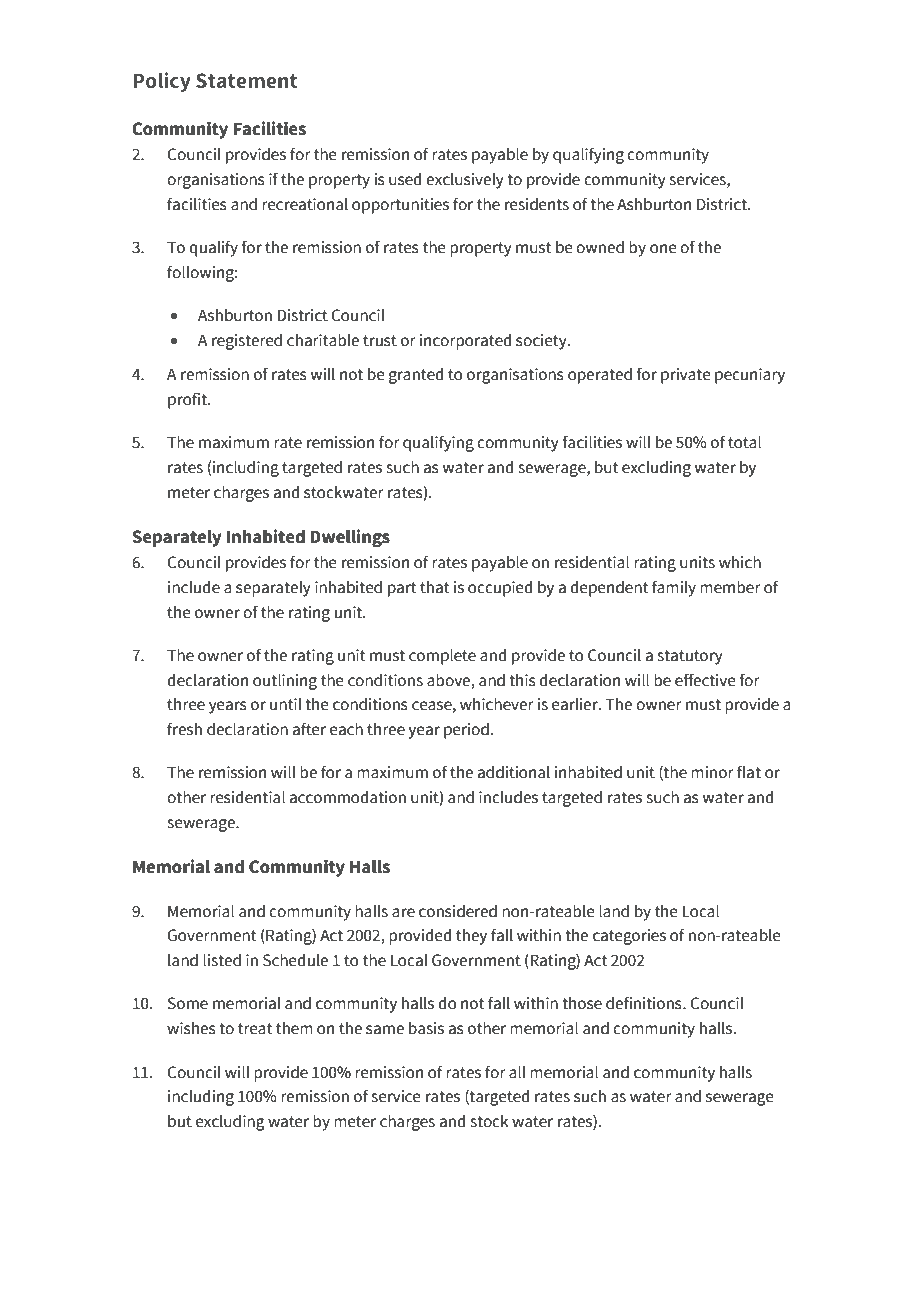  Describe the element at coordinates (285, 681) in the page. I see `outlining` at that location.
